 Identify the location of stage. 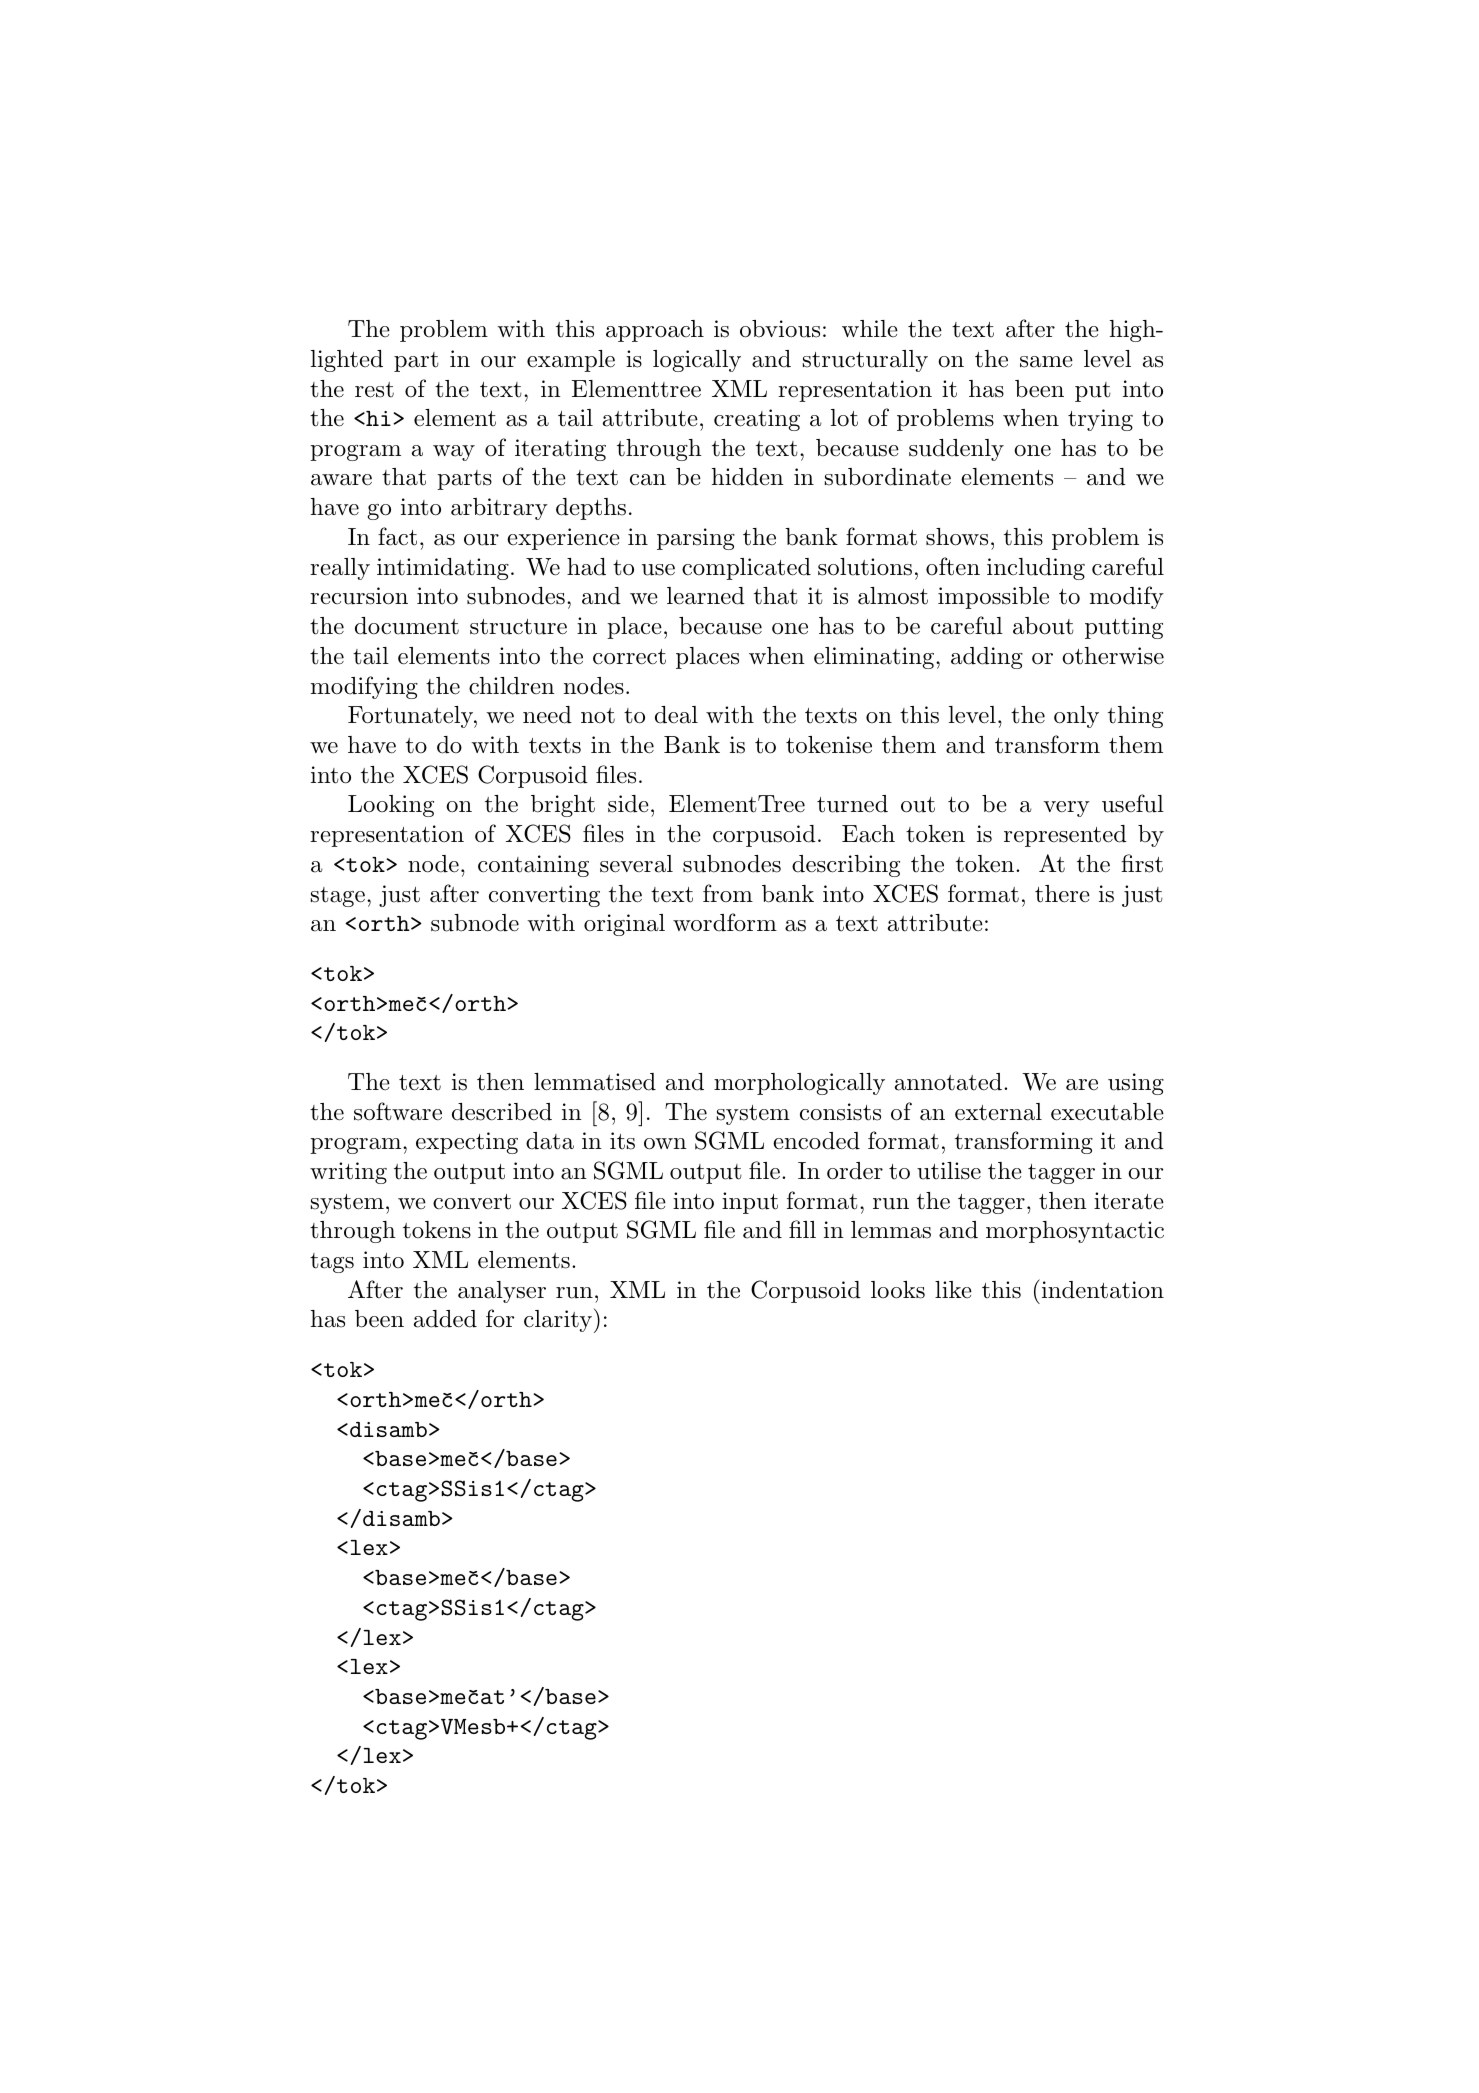
(338, 897).
